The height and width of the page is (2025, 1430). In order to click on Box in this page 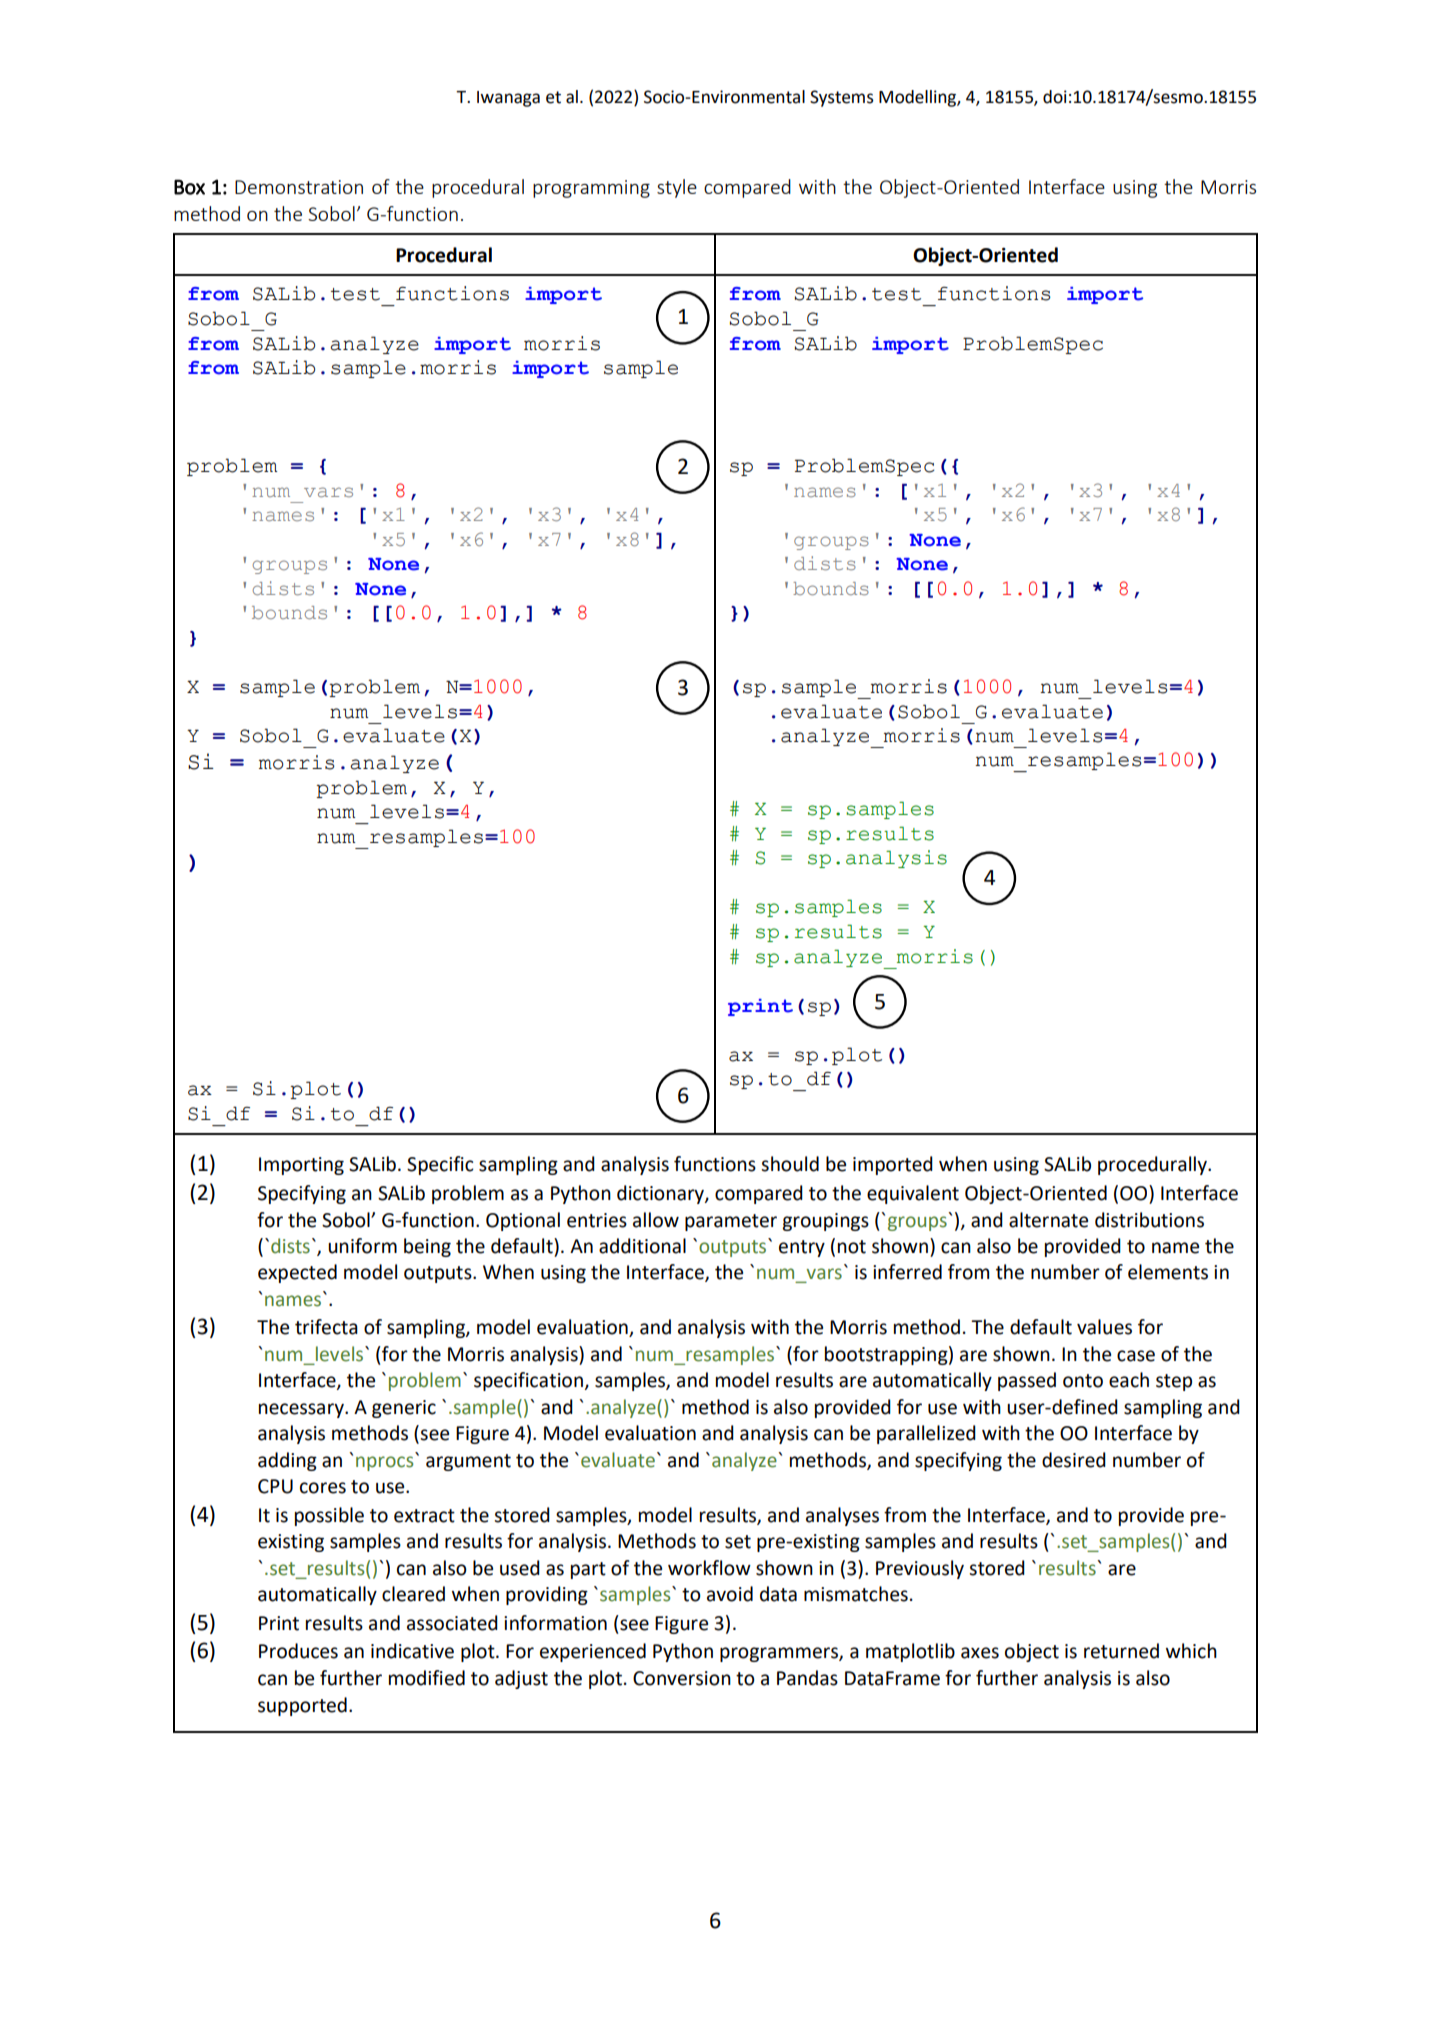, I will do `click(189, 187)`.
